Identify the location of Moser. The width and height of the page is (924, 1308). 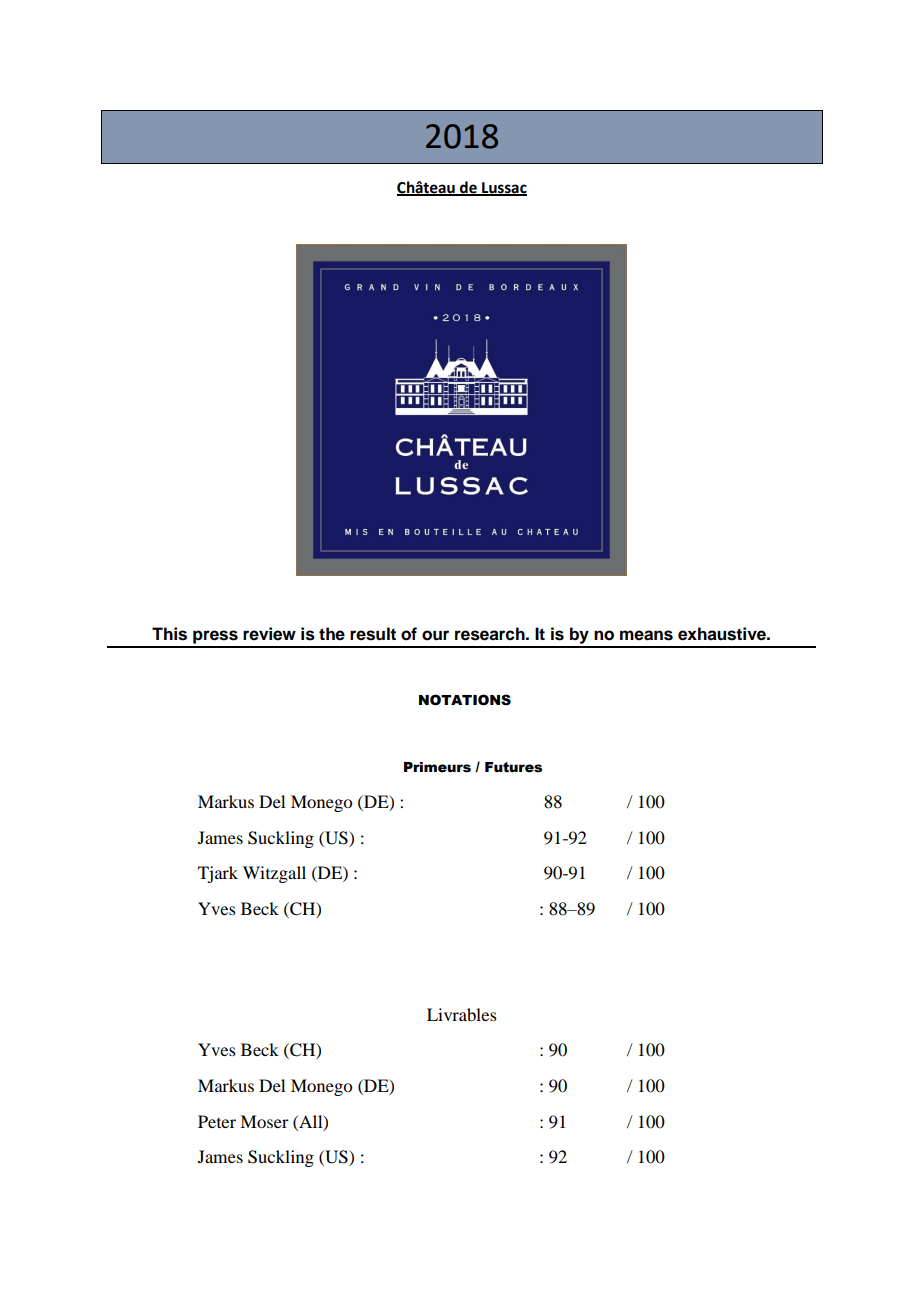
(264, 1121).
